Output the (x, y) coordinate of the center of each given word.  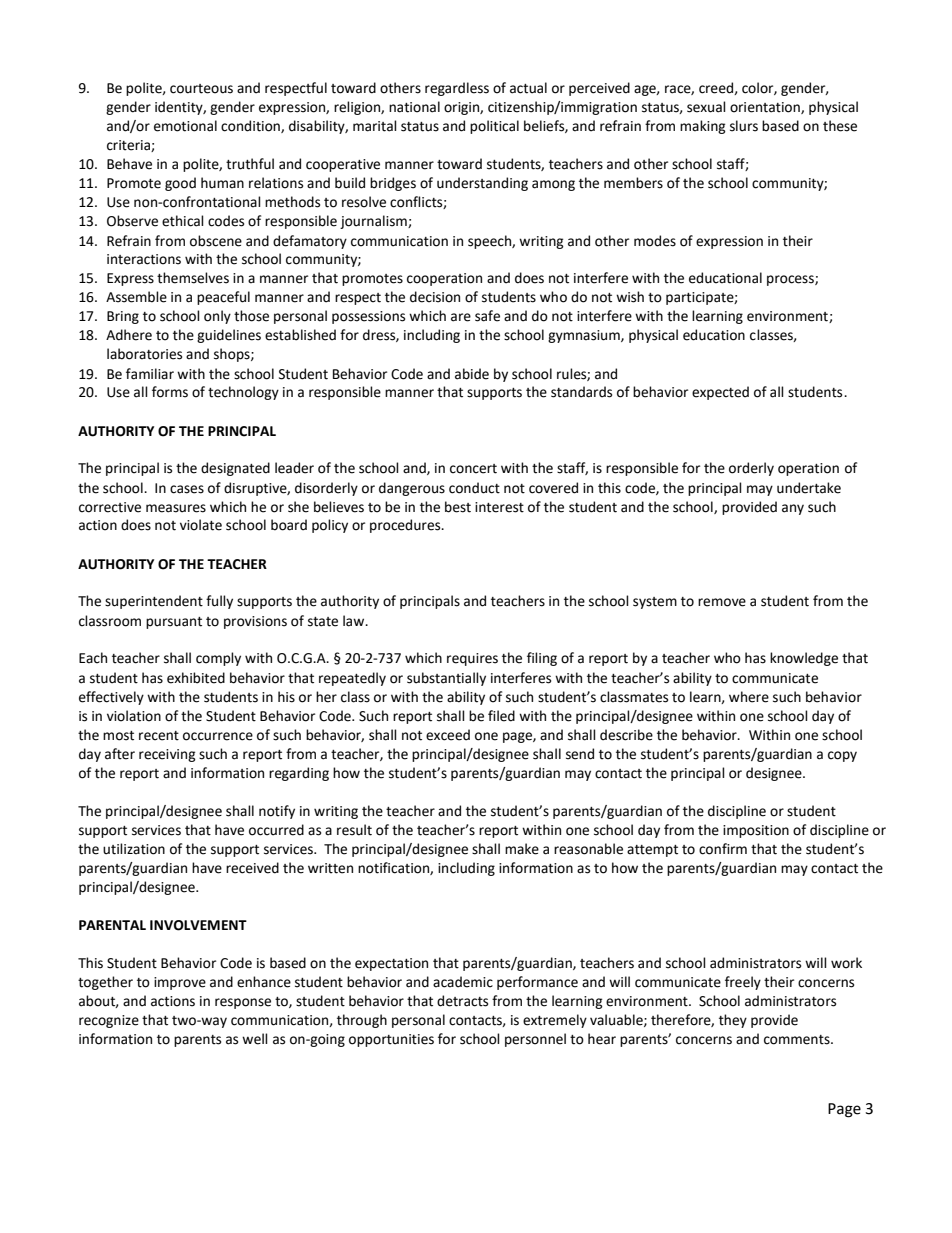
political (494, 127)
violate (201, 525)
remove (722, 602)
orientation (766, 108)
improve (180, 983)
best (458, 507)
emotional (185, 126)
